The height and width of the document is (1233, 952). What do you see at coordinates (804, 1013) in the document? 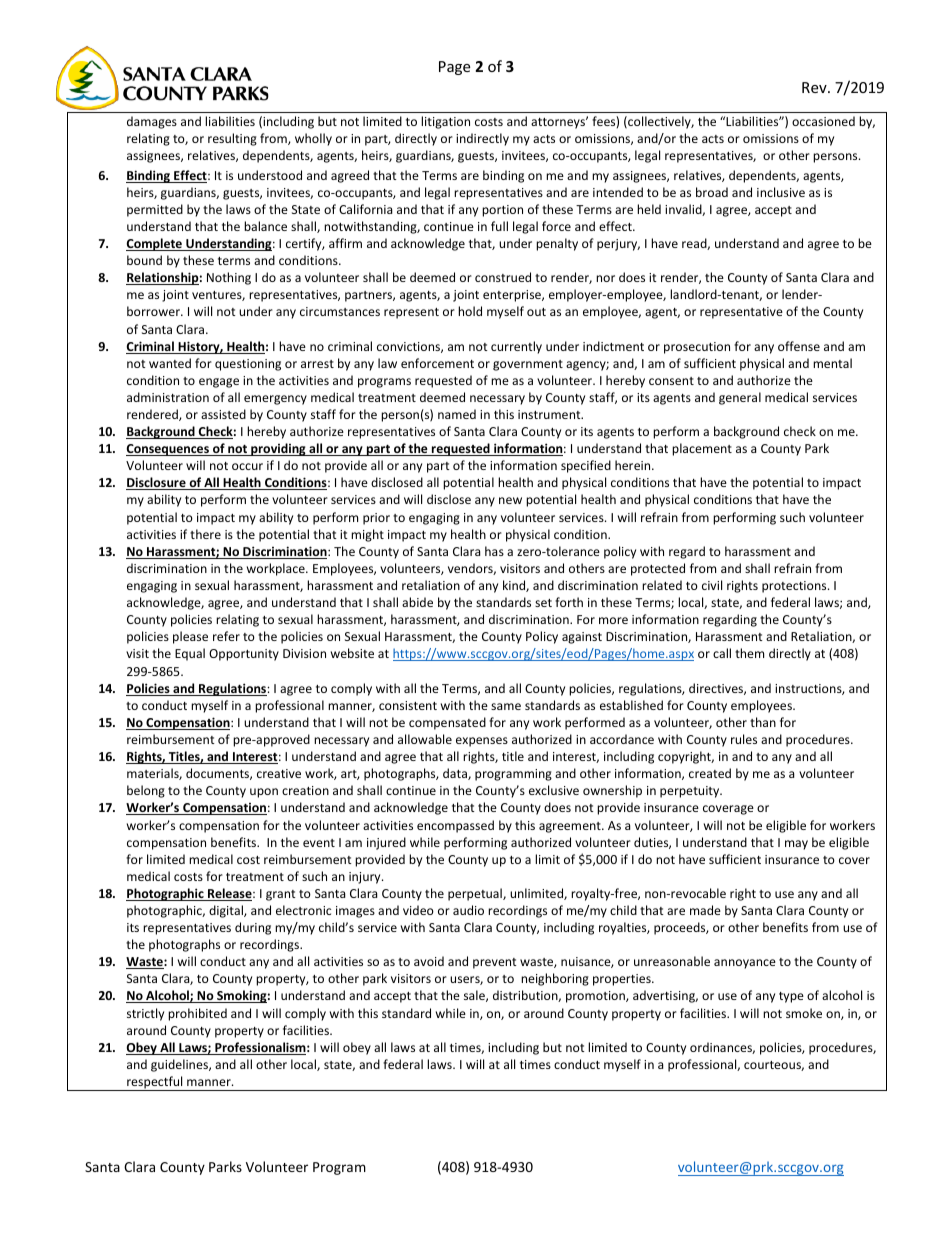
I see `smoke` at bounding box center [804, 1013].
